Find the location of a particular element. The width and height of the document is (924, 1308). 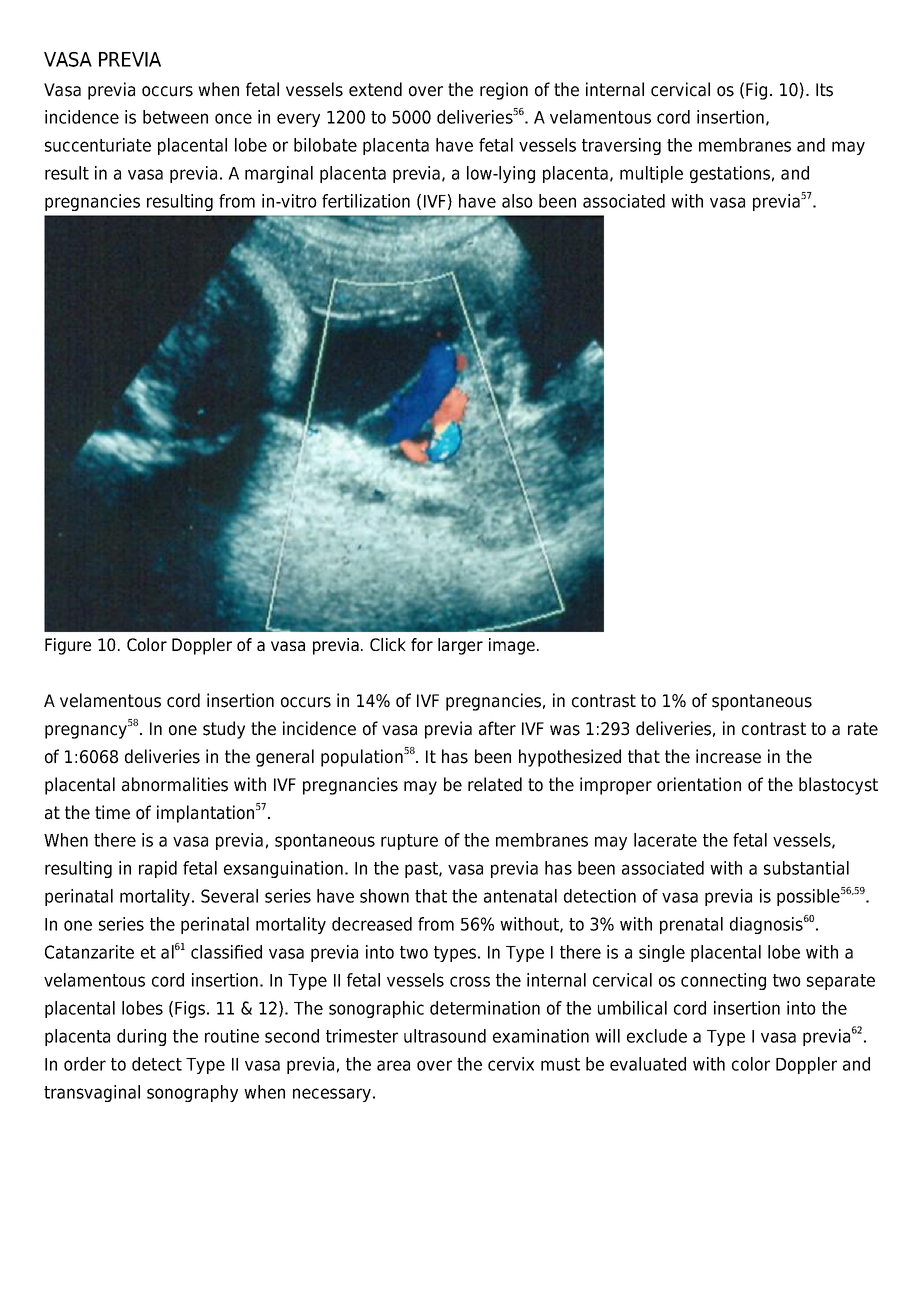

ultrasound is located at coordinates (445, 1036).
